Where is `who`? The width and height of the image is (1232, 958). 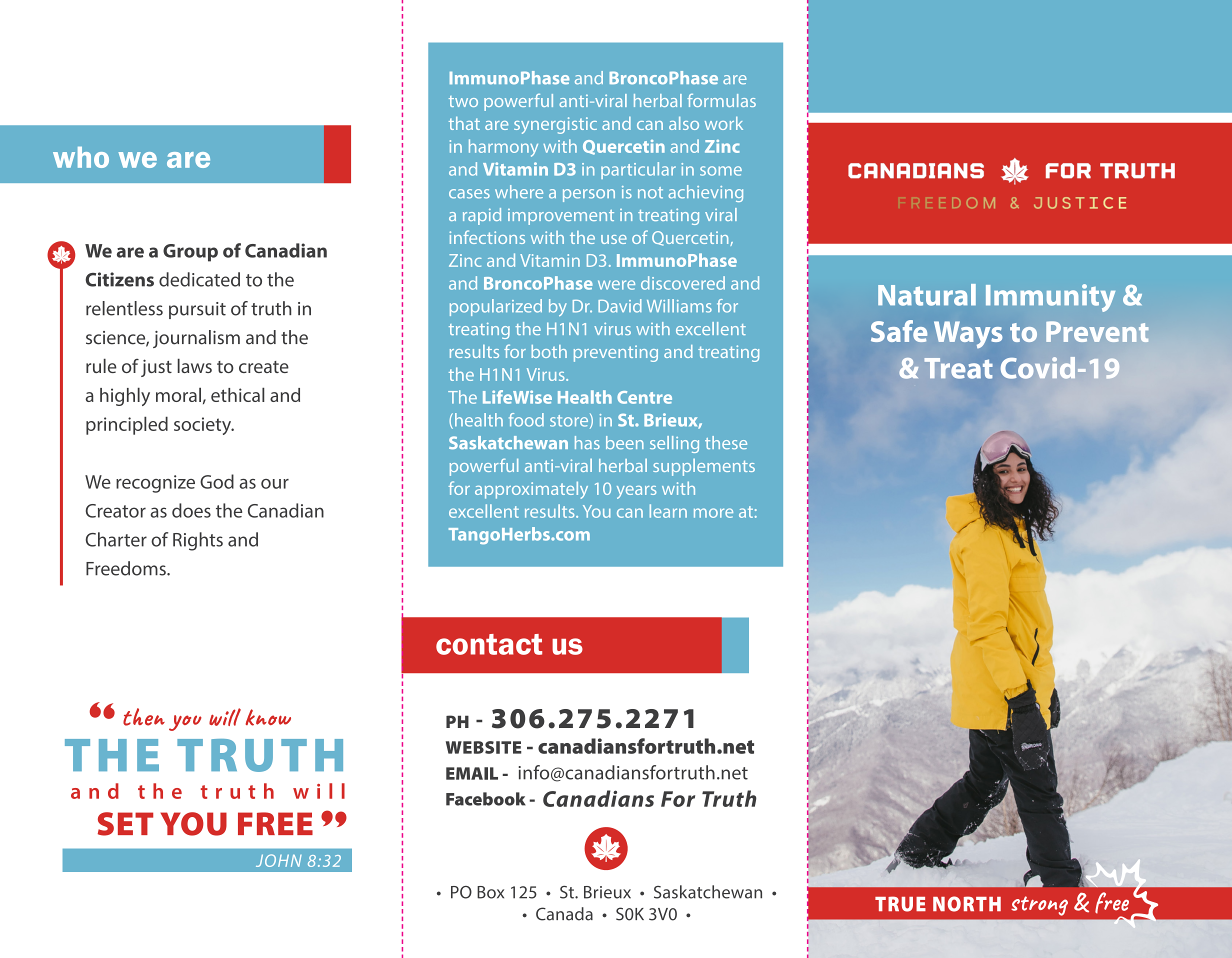
who is located at coordinates (81, 157).
